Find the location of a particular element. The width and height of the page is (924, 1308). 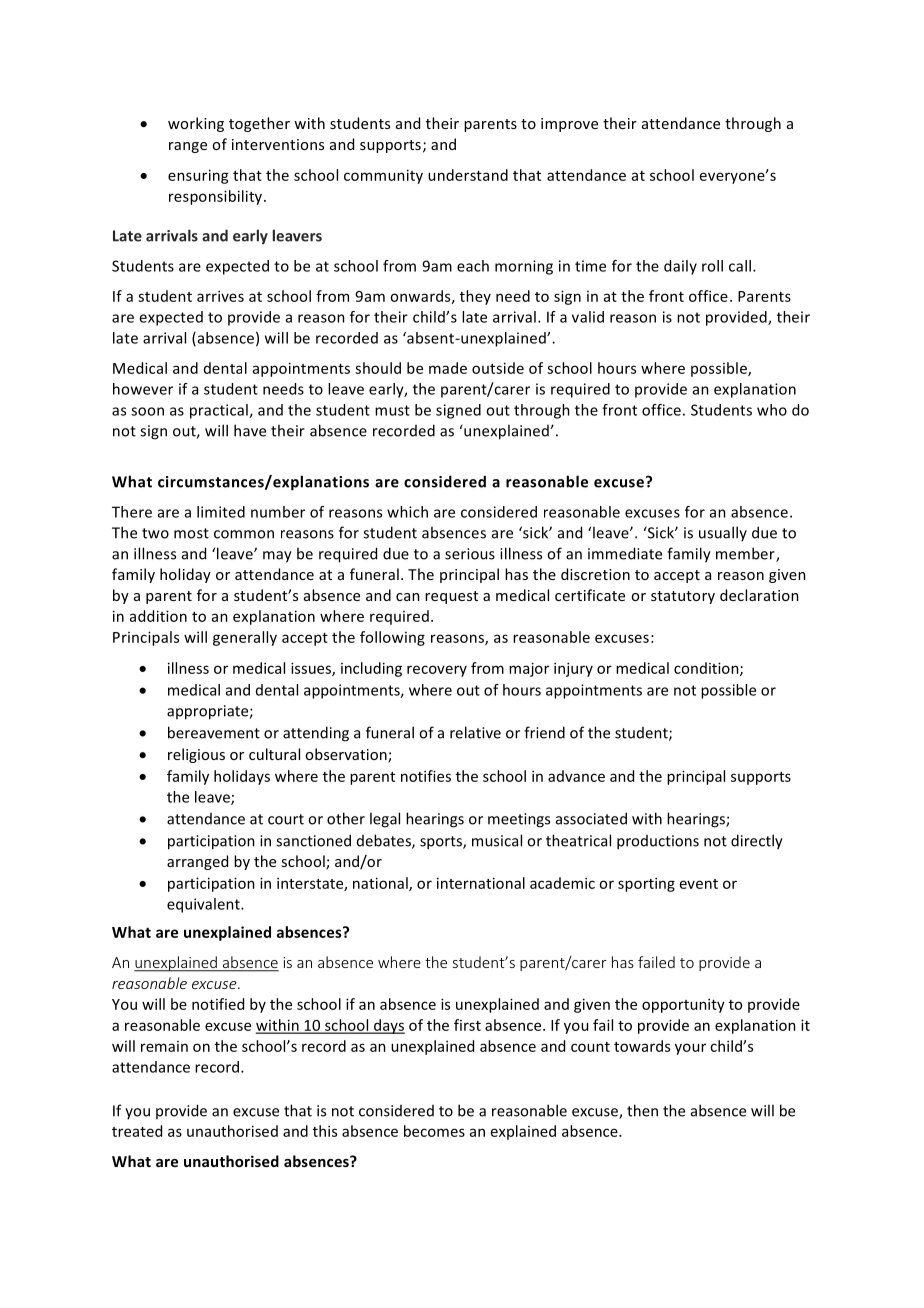

musical is located at coordinates (497, 840).
